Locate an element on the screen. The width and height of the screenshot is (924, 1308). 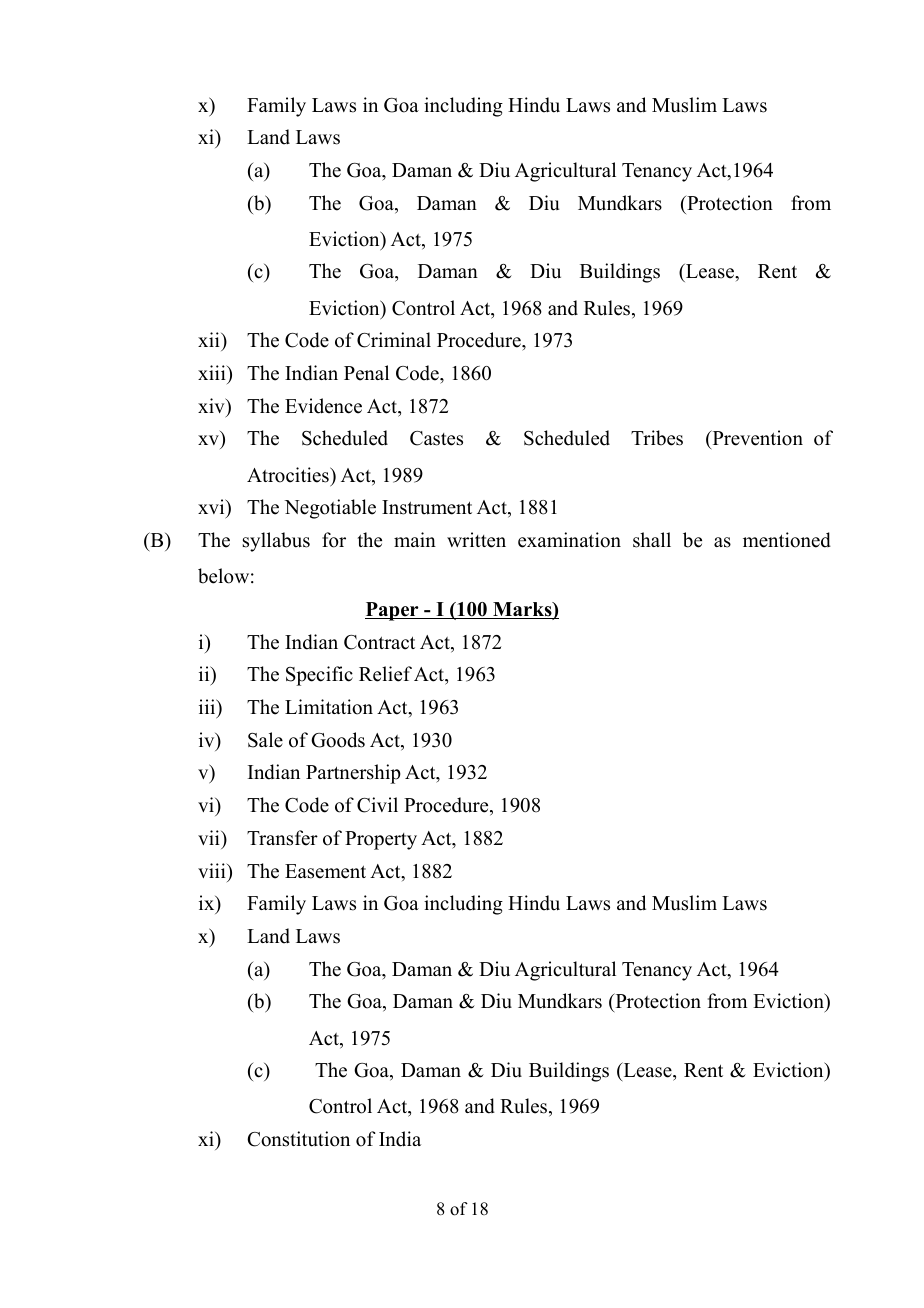
Constitution is located at coordinates (298, 1139).
